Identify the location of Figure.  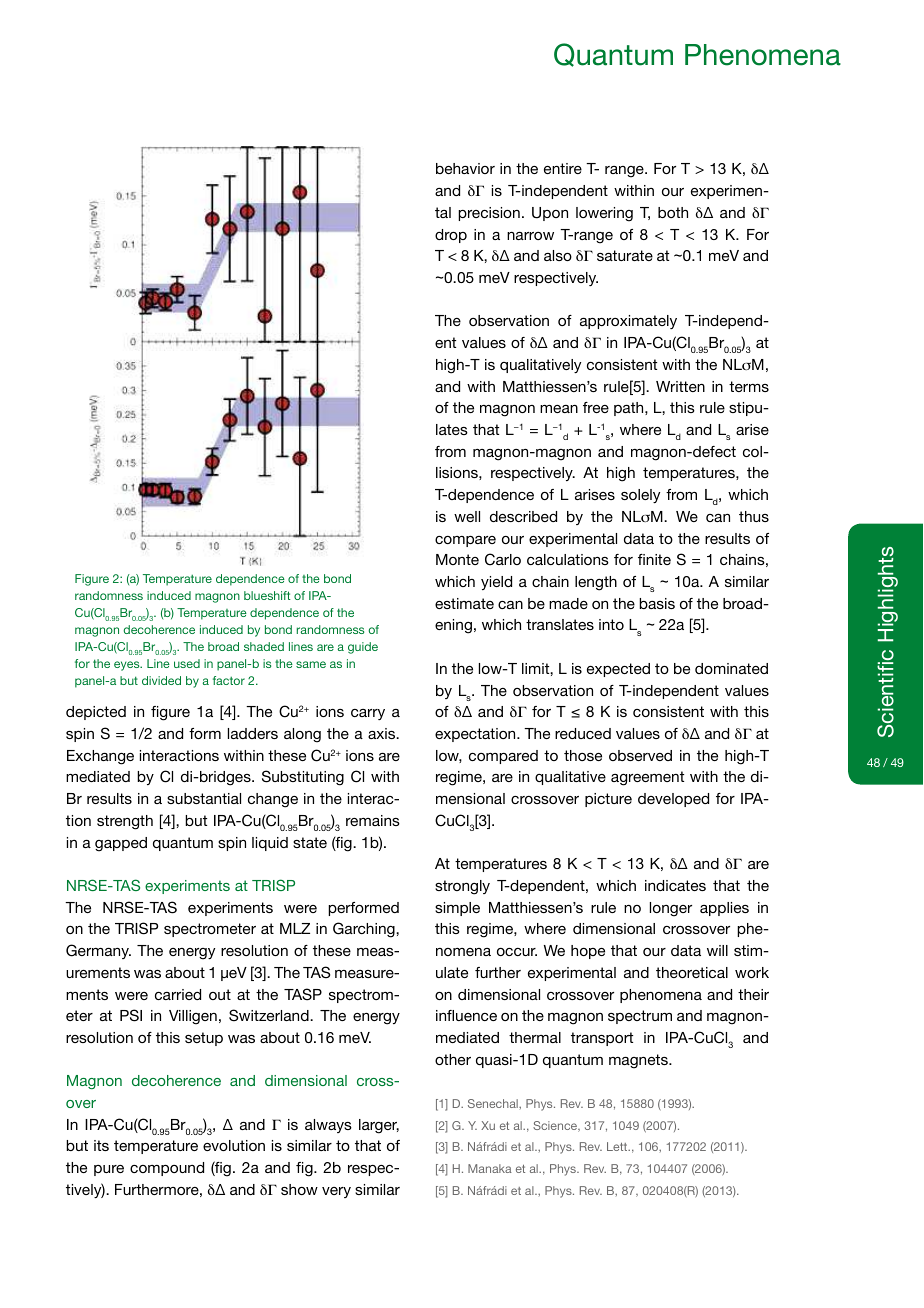
(92, 580).
